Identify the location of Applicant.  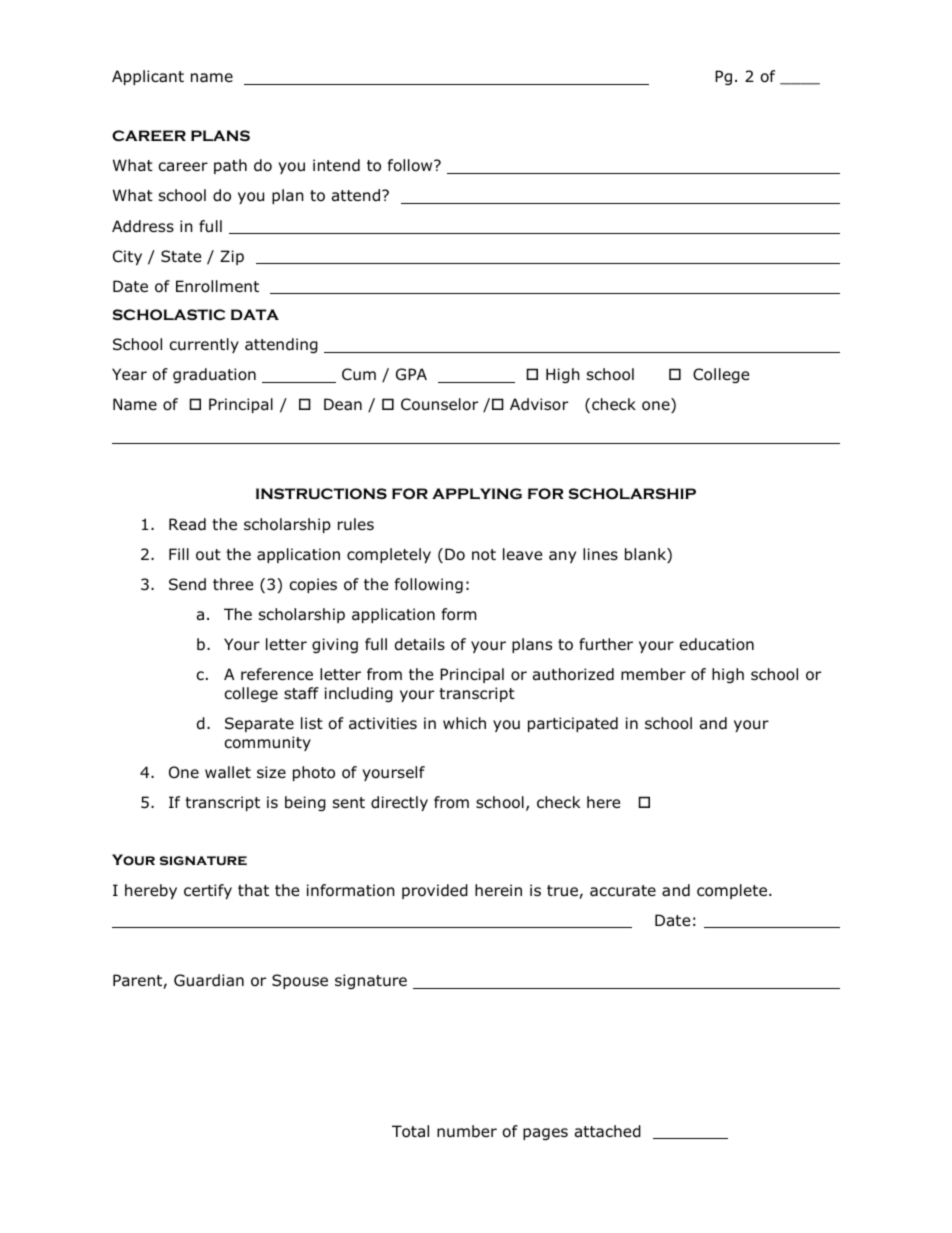
(148, 77).
